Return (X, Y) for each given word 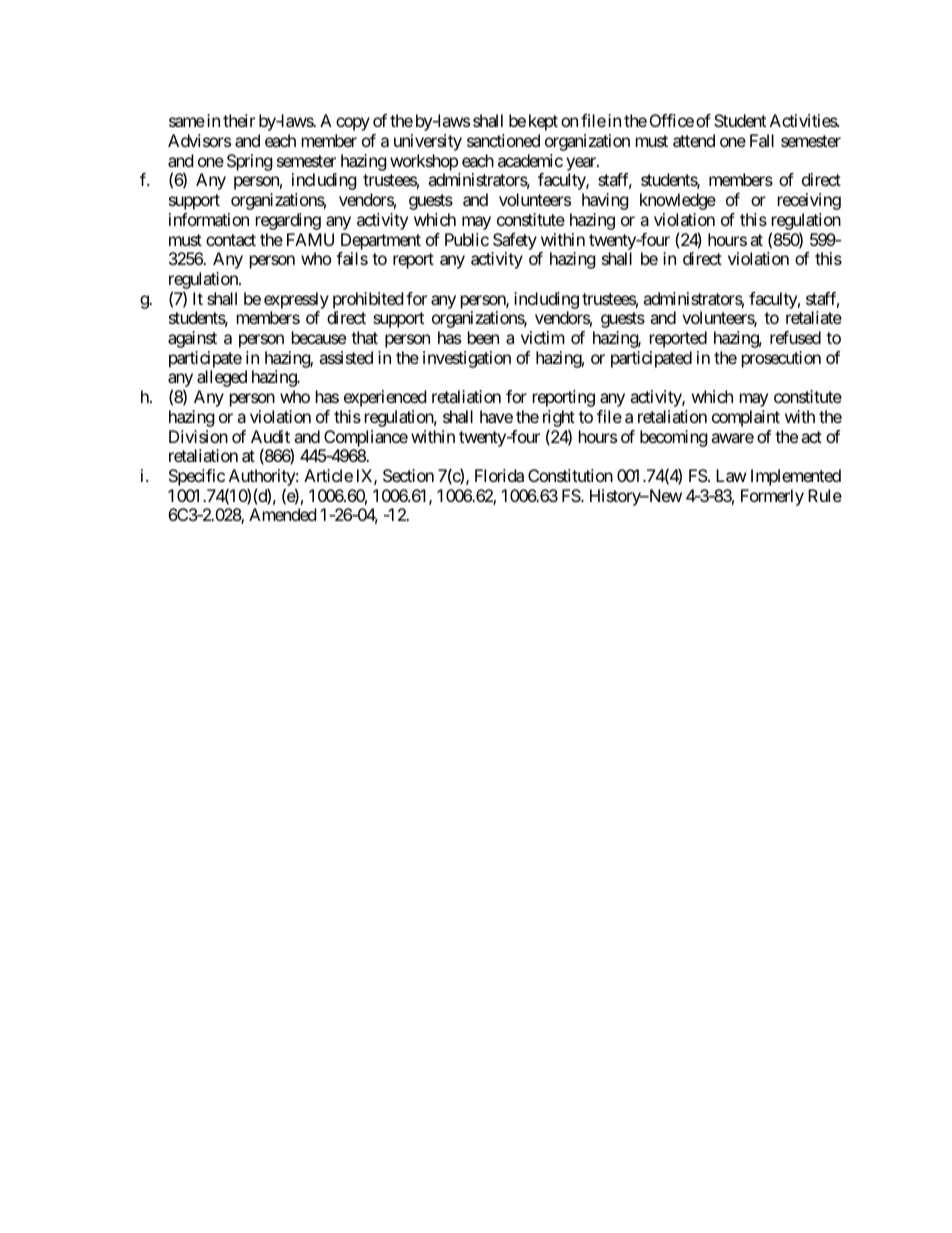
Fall (762, 140)
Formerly (772, 497)
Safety (515, 241)
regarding (288, 221)
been (483, 337)
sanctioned (503, 140)
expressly (296, 300)
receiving (809, 201)
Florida (499, 475)
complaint (746, 418)
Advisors (199, 140)
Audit (270, 436)
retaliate (814, 317)
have (496, 416)
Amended (282, 514)
